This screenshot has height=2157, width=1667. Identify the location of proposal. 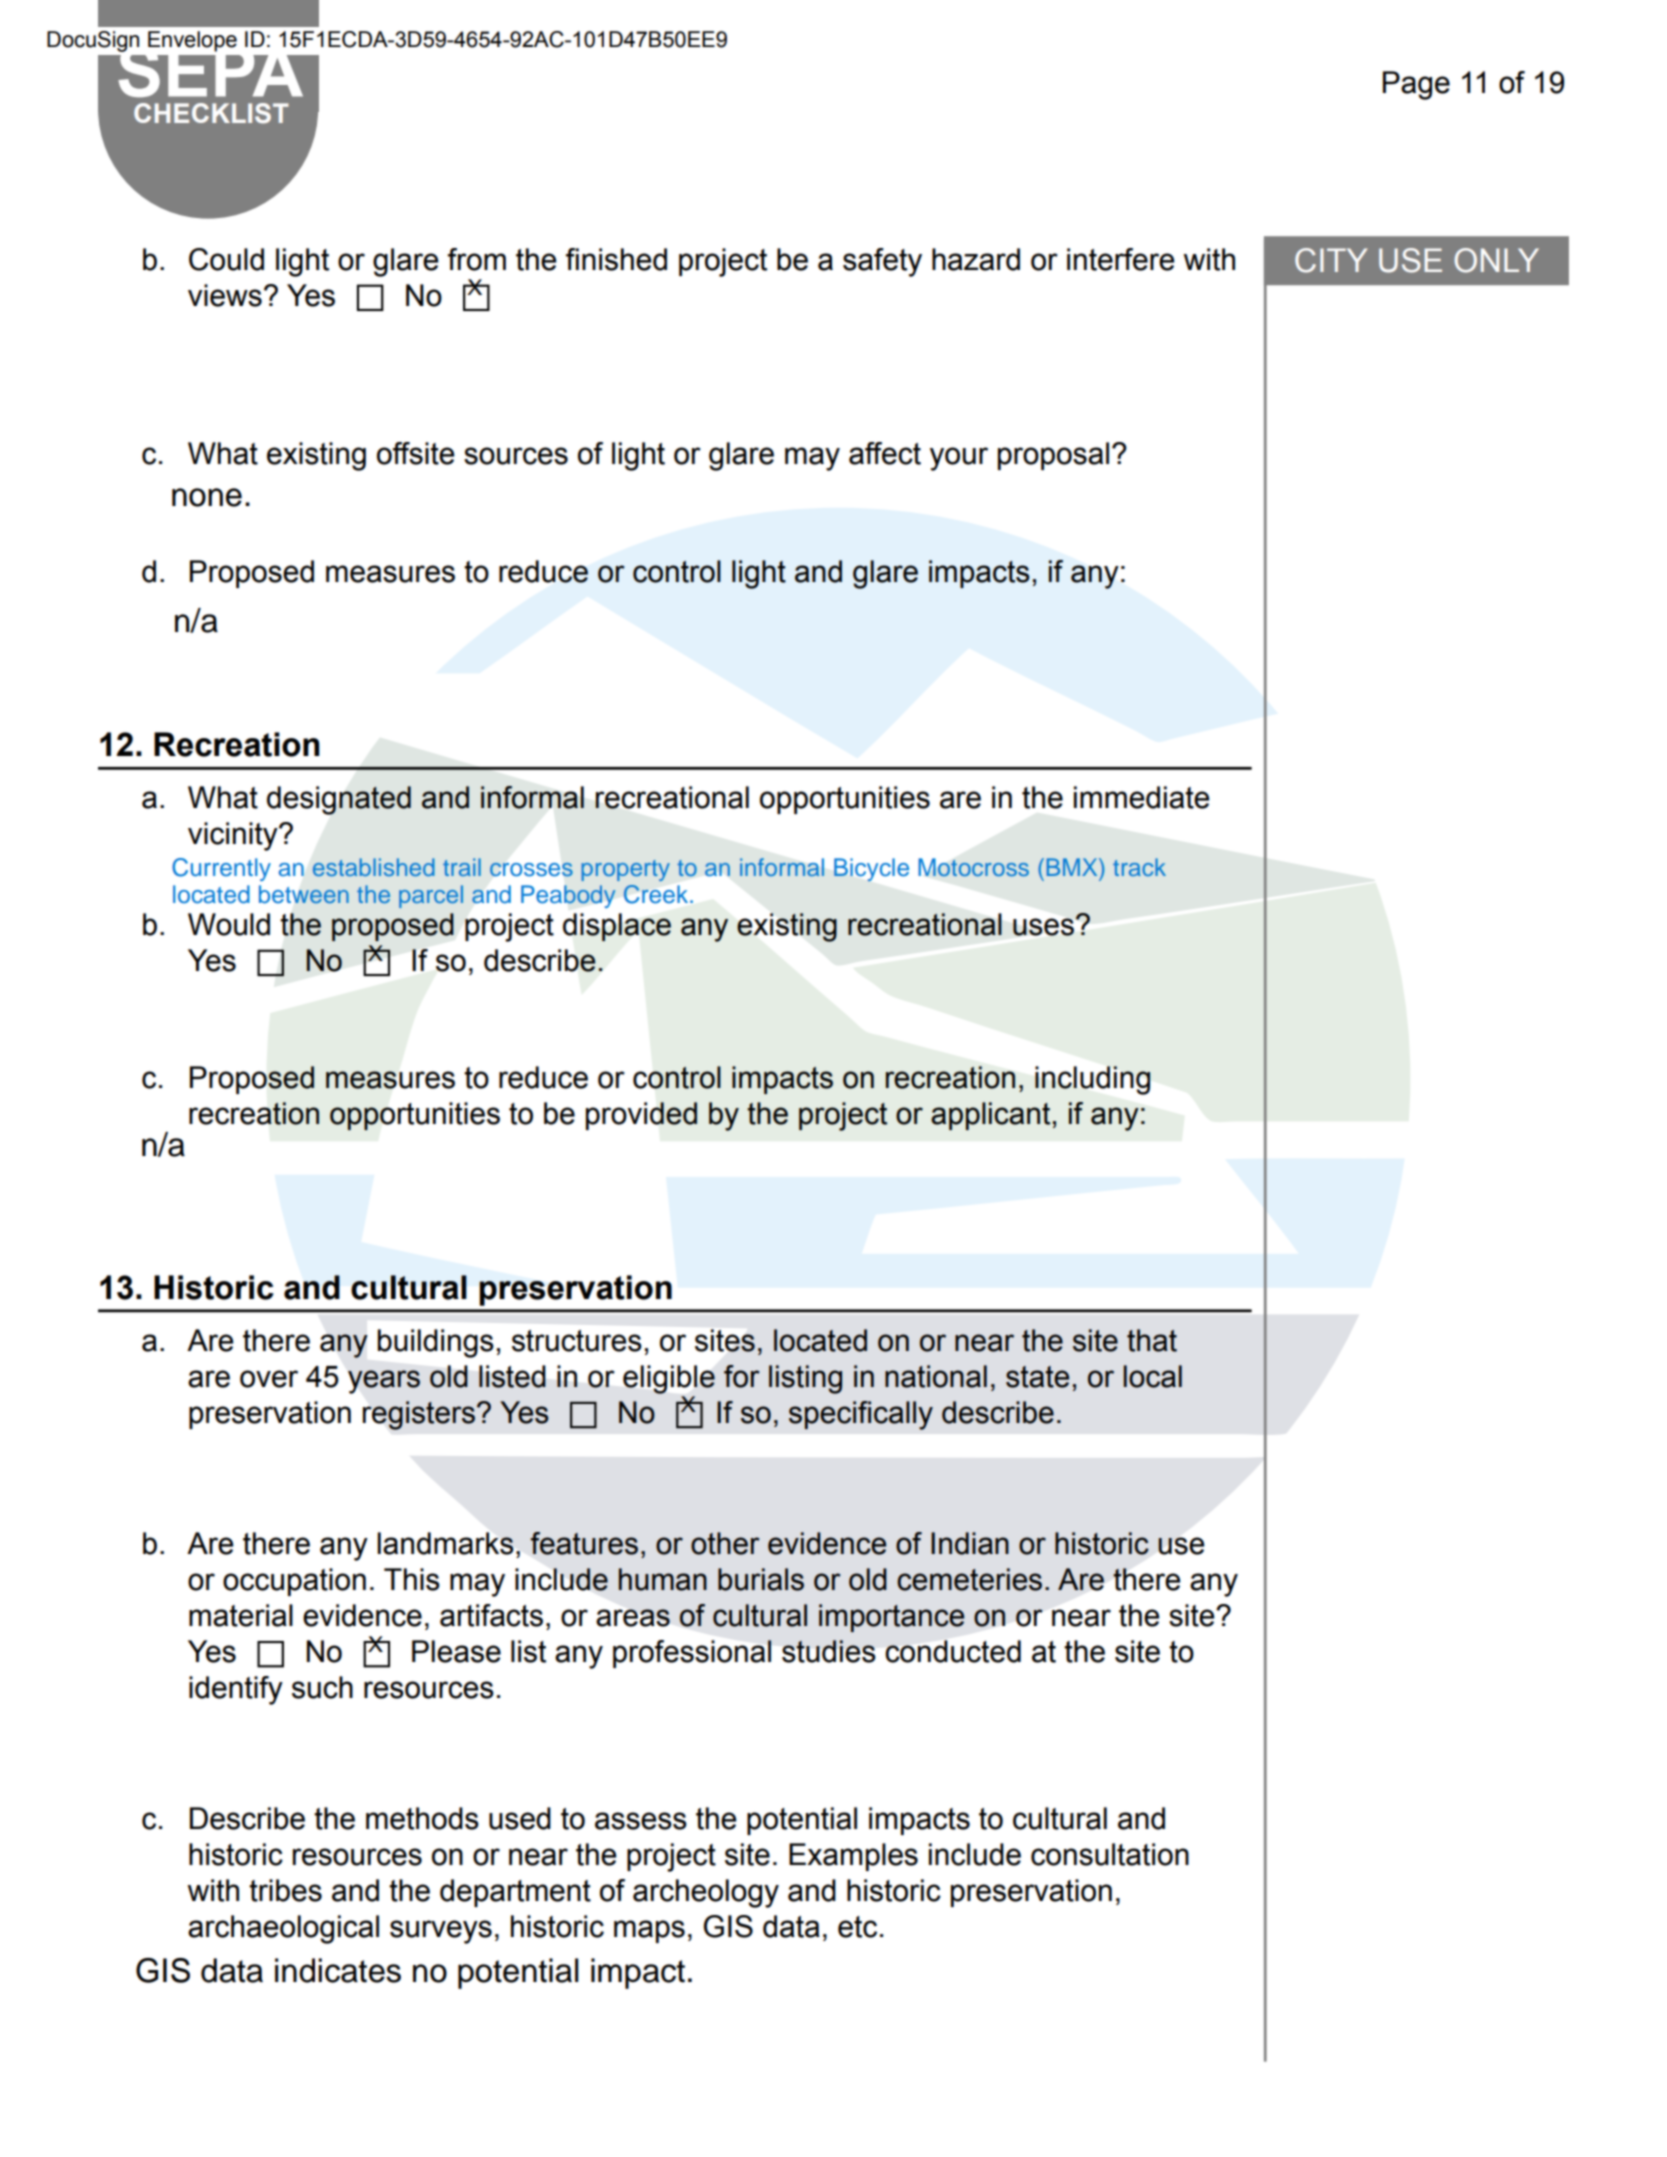
(1053, 456).
